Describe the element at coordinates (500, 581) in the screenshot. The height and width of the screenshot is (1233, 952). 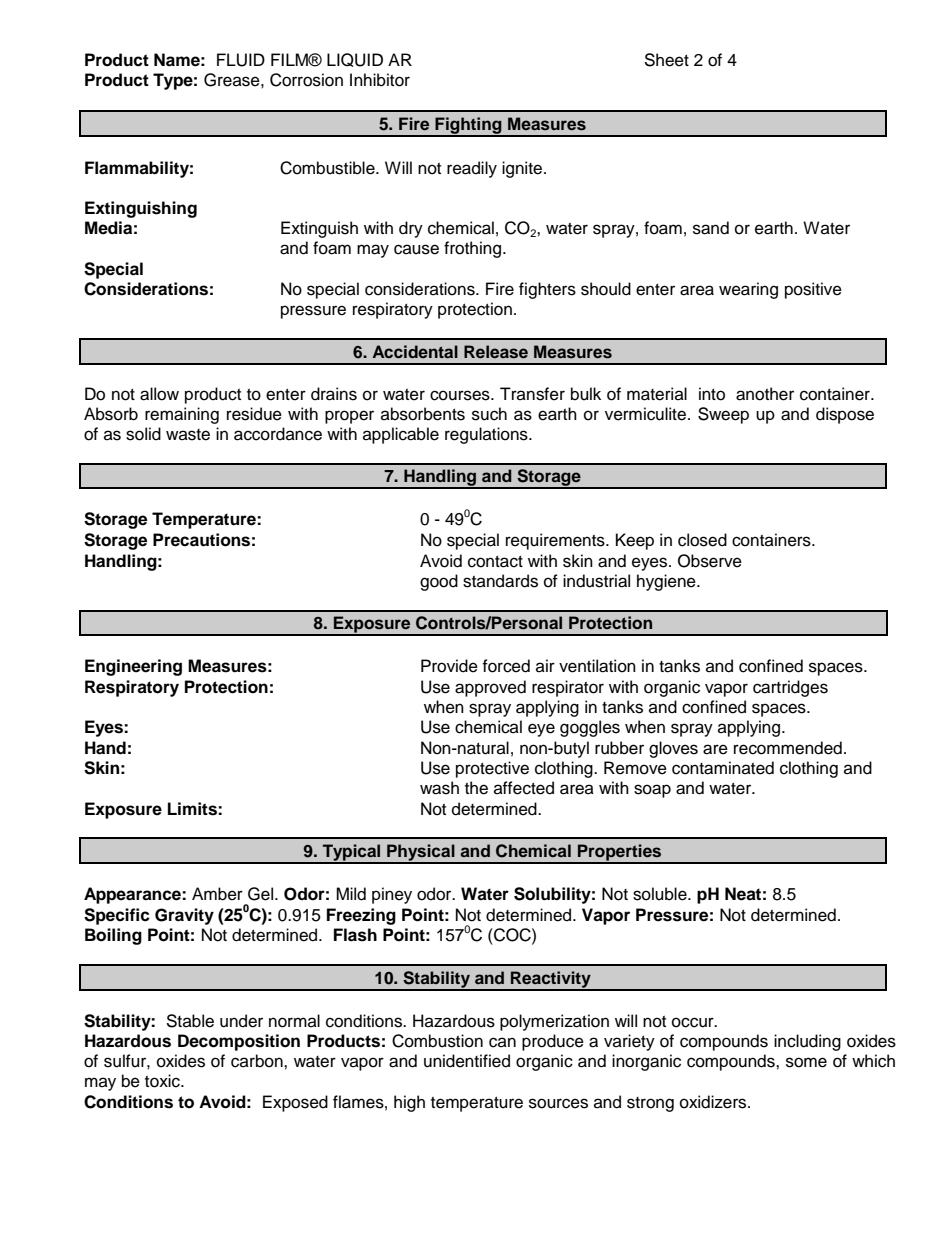
I see `standards` at that location.
